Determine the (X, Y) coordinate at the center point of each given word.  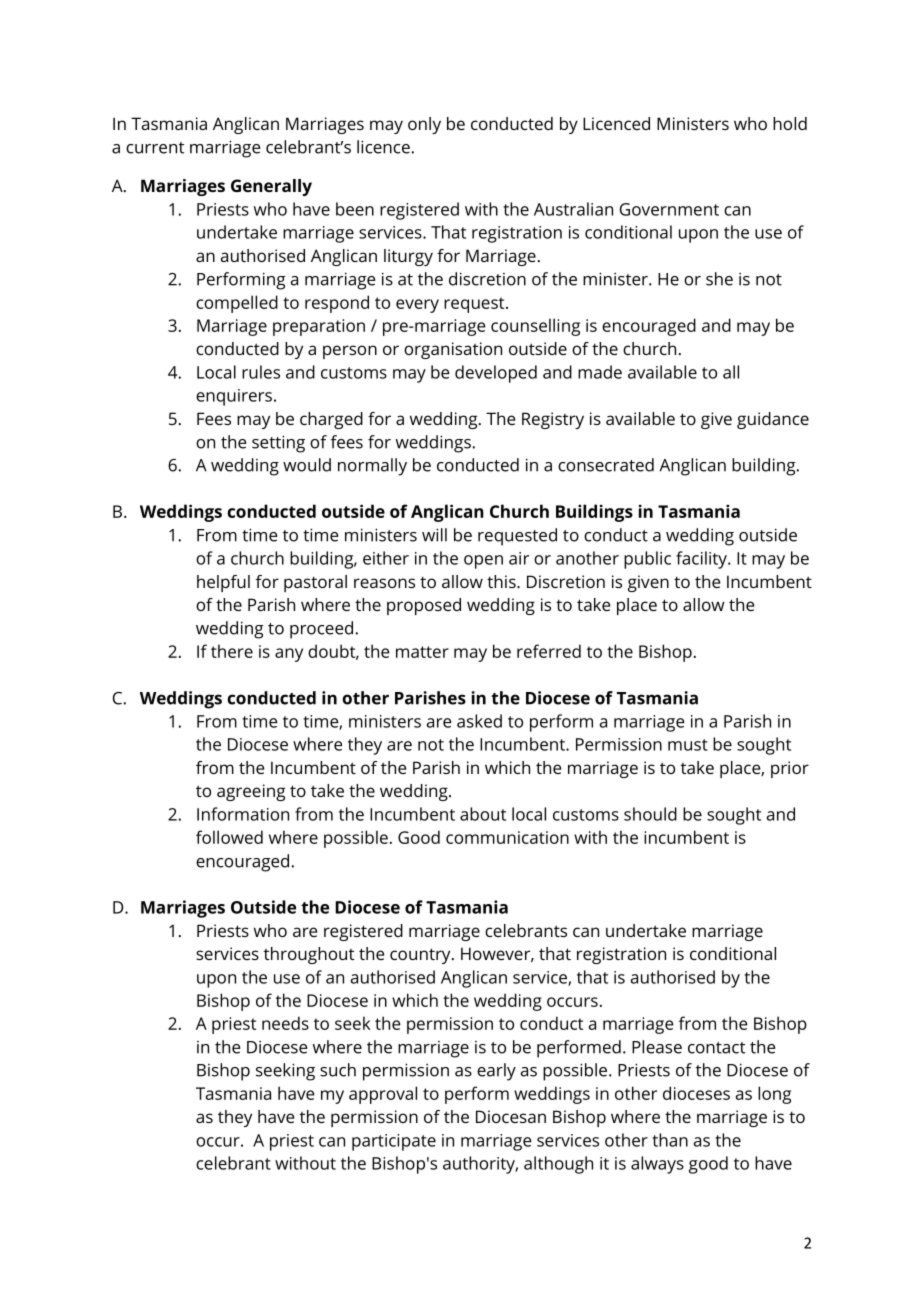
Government (669, 209)
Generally (271, 187)
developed (496, 374)
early (496, 1072)
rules (261, 372)
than (670, 1140)
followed (229, 837)
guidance (773, 420)
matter (422, 652)
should (650, 814)
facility (702, 560)
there (232, 651)
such (338, 1070)
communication (507, 837)
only (424, 125)
